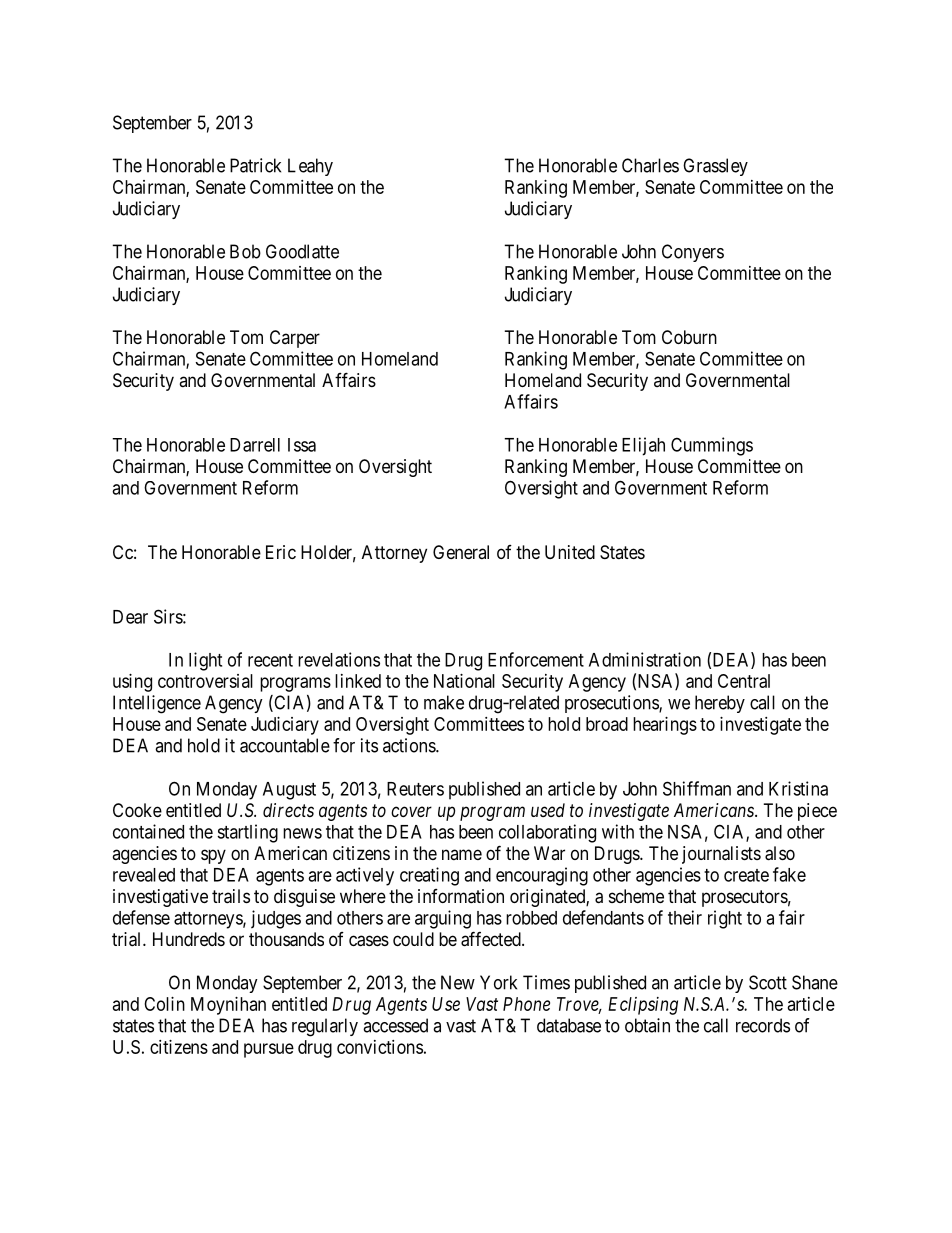 This screenshot has width=952, height=1233. I want to click on Moynihan, so click(228, 1006).
